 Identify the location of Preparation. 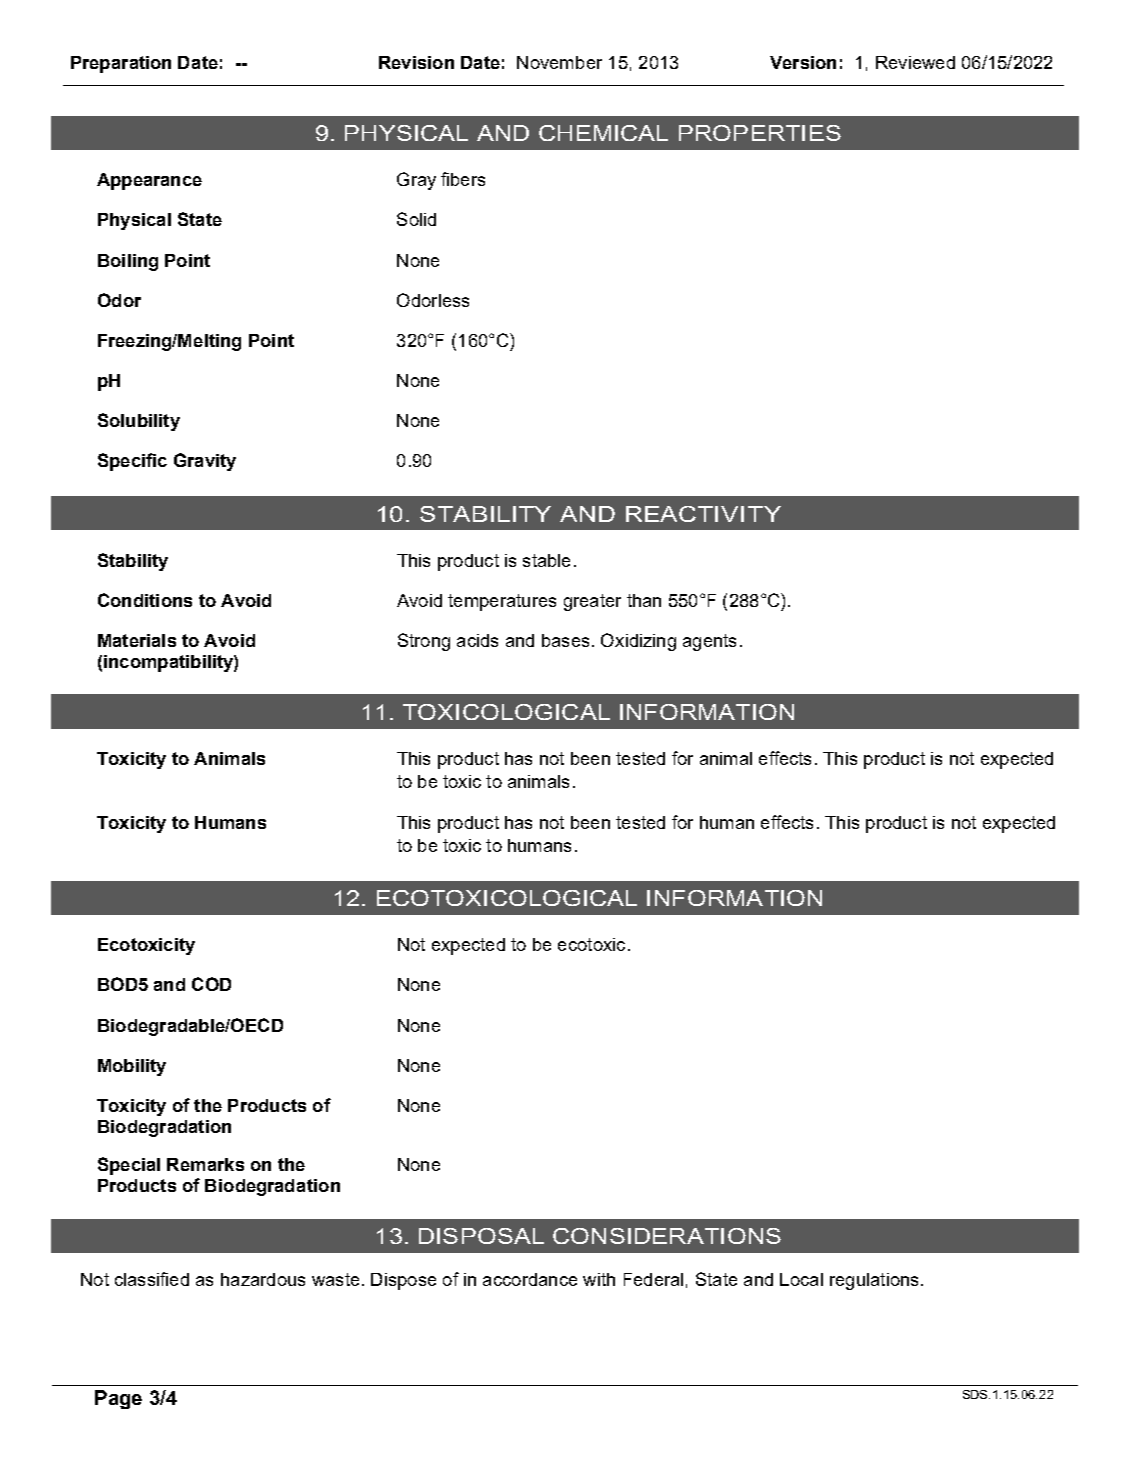
(121, 64).
